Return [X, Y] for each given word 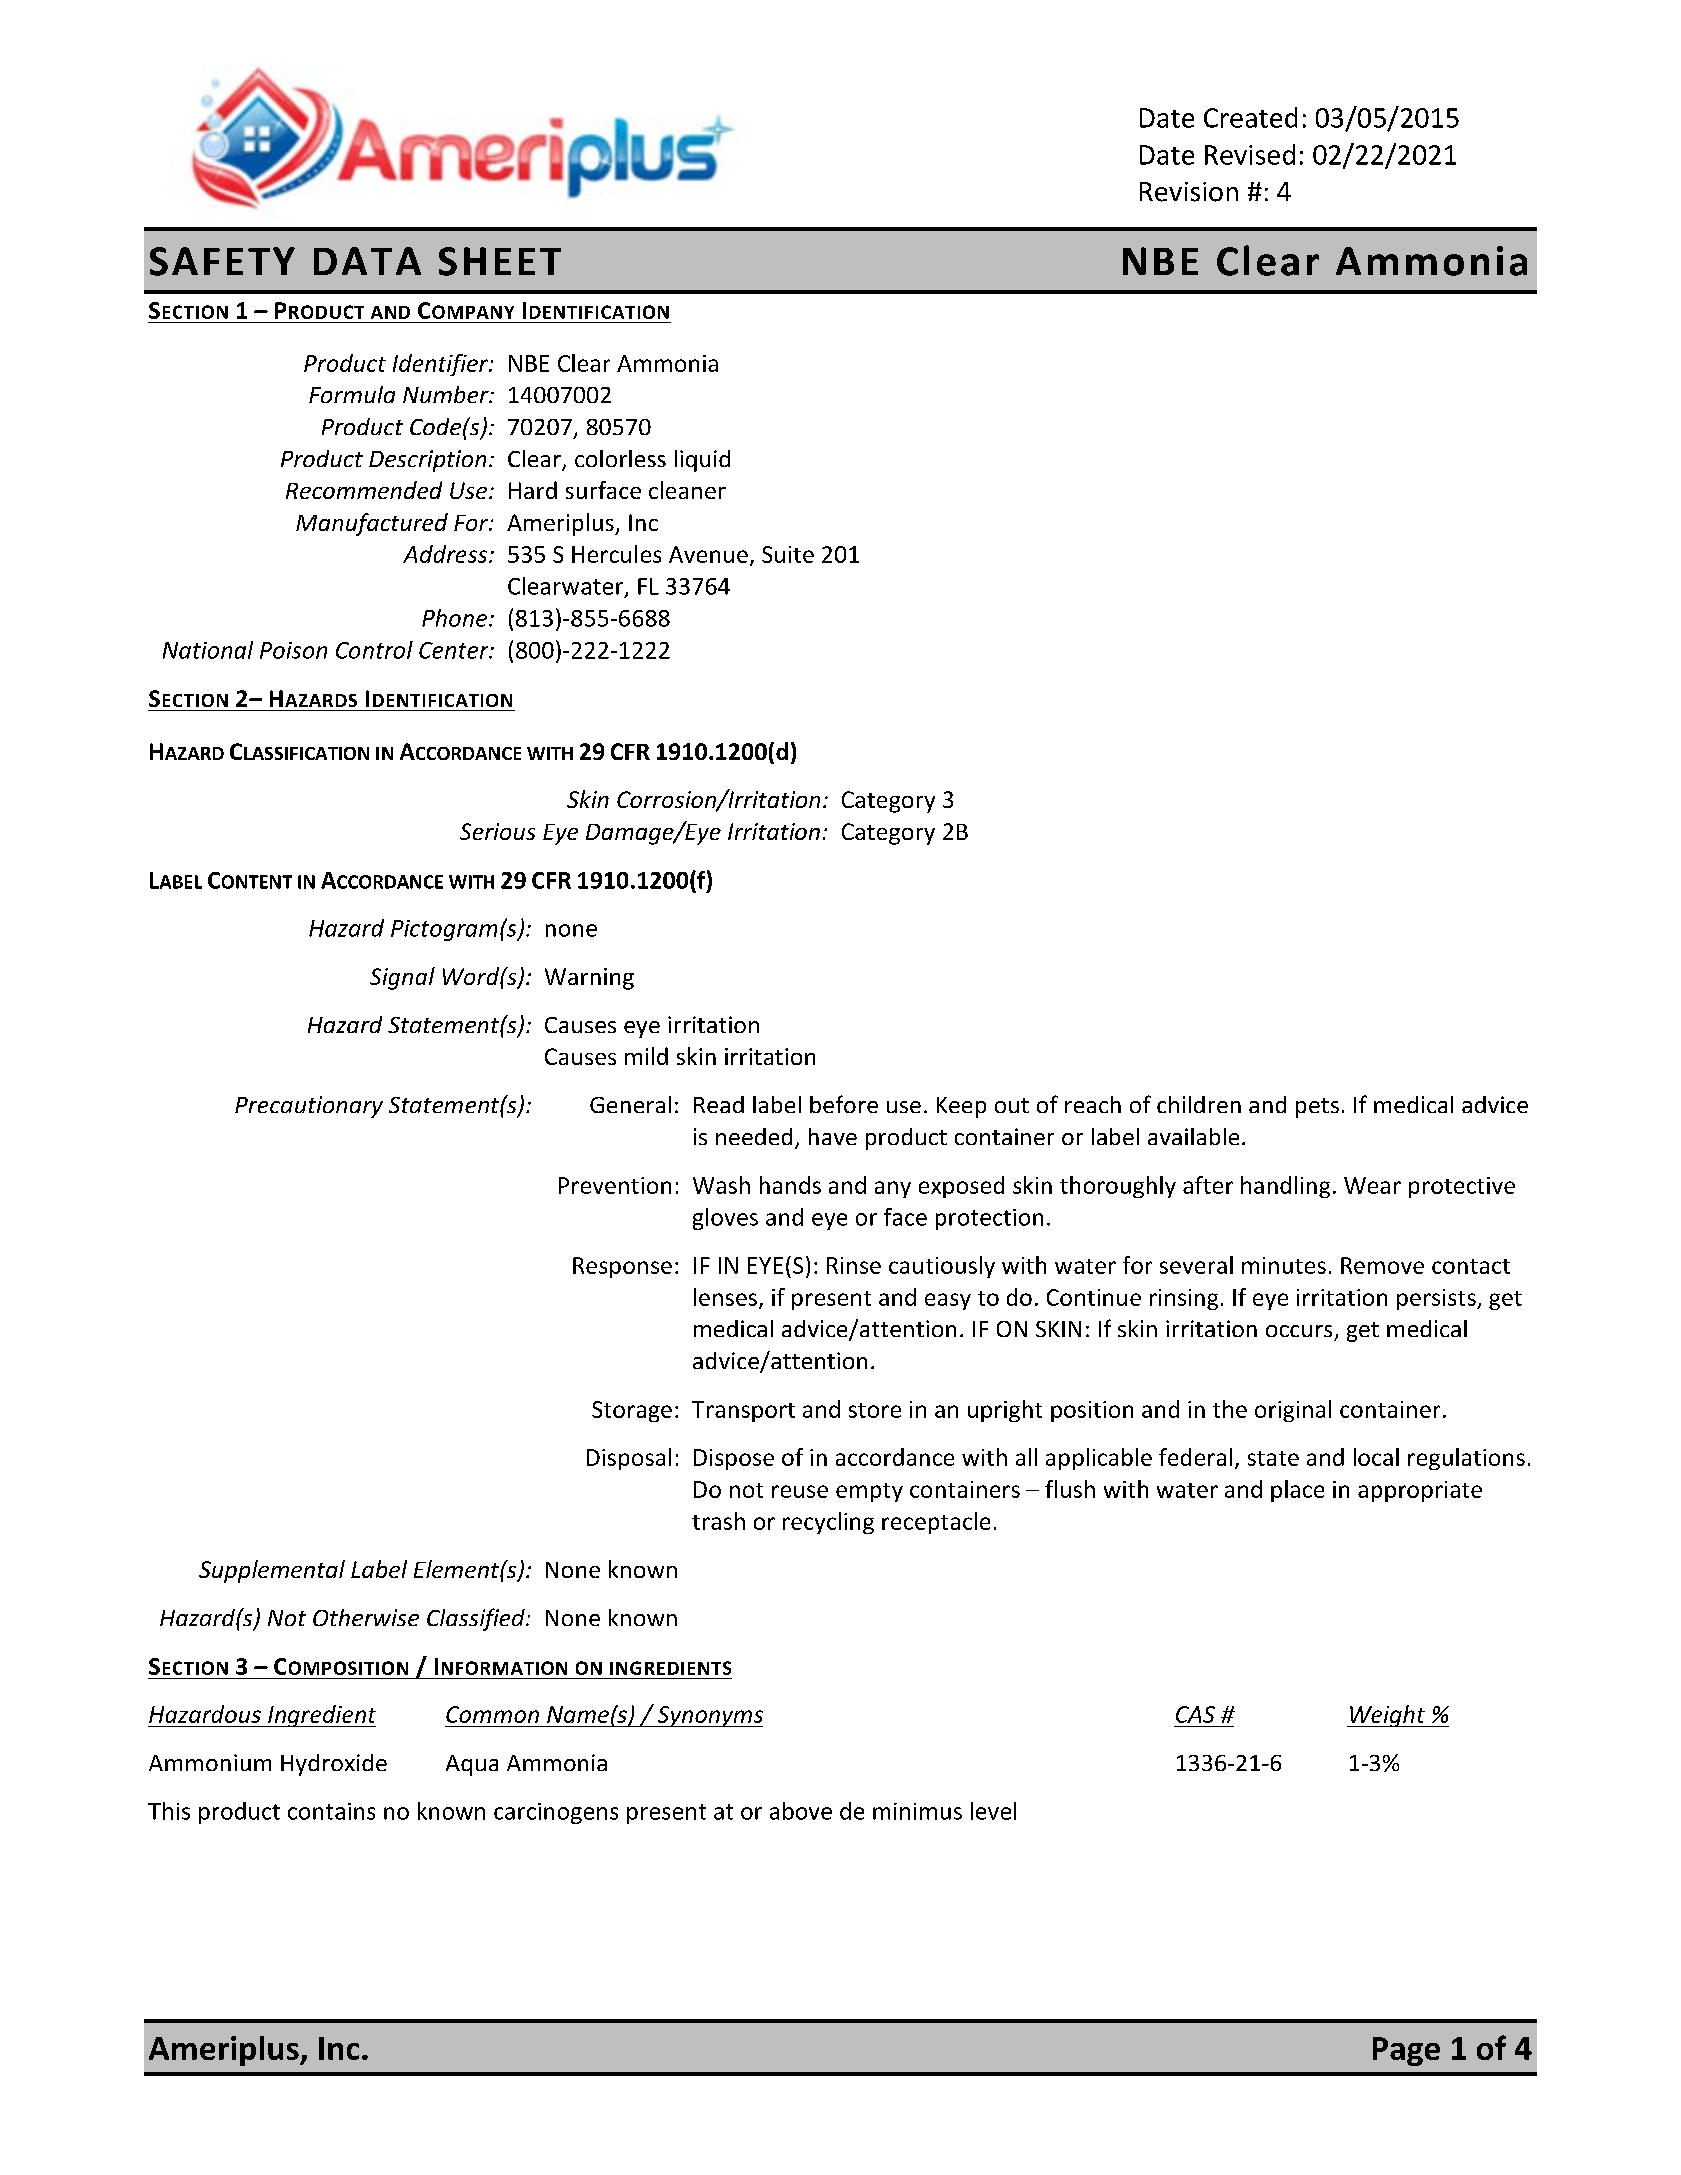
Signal [402, 978]
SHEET [500, 261]
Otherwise [366, 1617]
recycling [828, 1523]
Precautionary [309, 1107]
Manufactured [372, 524]
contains [331, 1811]
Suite [788, 554]
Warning [589, 979]
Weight [1387, 1716]
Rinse [854, 1265]
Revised [1250, 154]
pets [1317, 1108]
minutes [1284, 1265]
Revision [1189, 192]
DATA [367, 261]
